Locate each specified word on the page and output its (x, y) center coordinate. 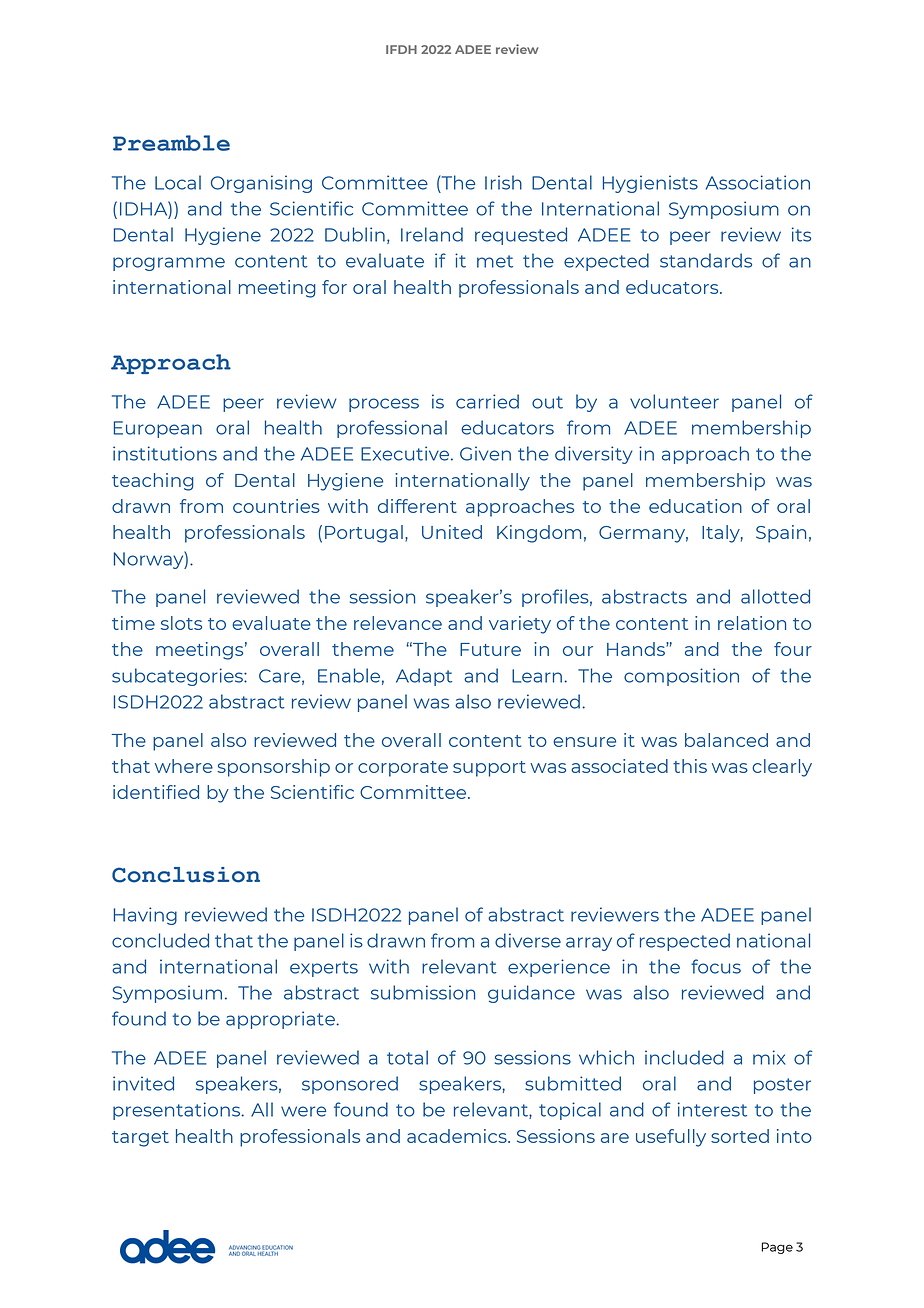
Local (178, 182)
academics (458, 1136)
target (140, 1139)
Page (777, 1248)
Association (758, 182)
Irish (503, 182)
